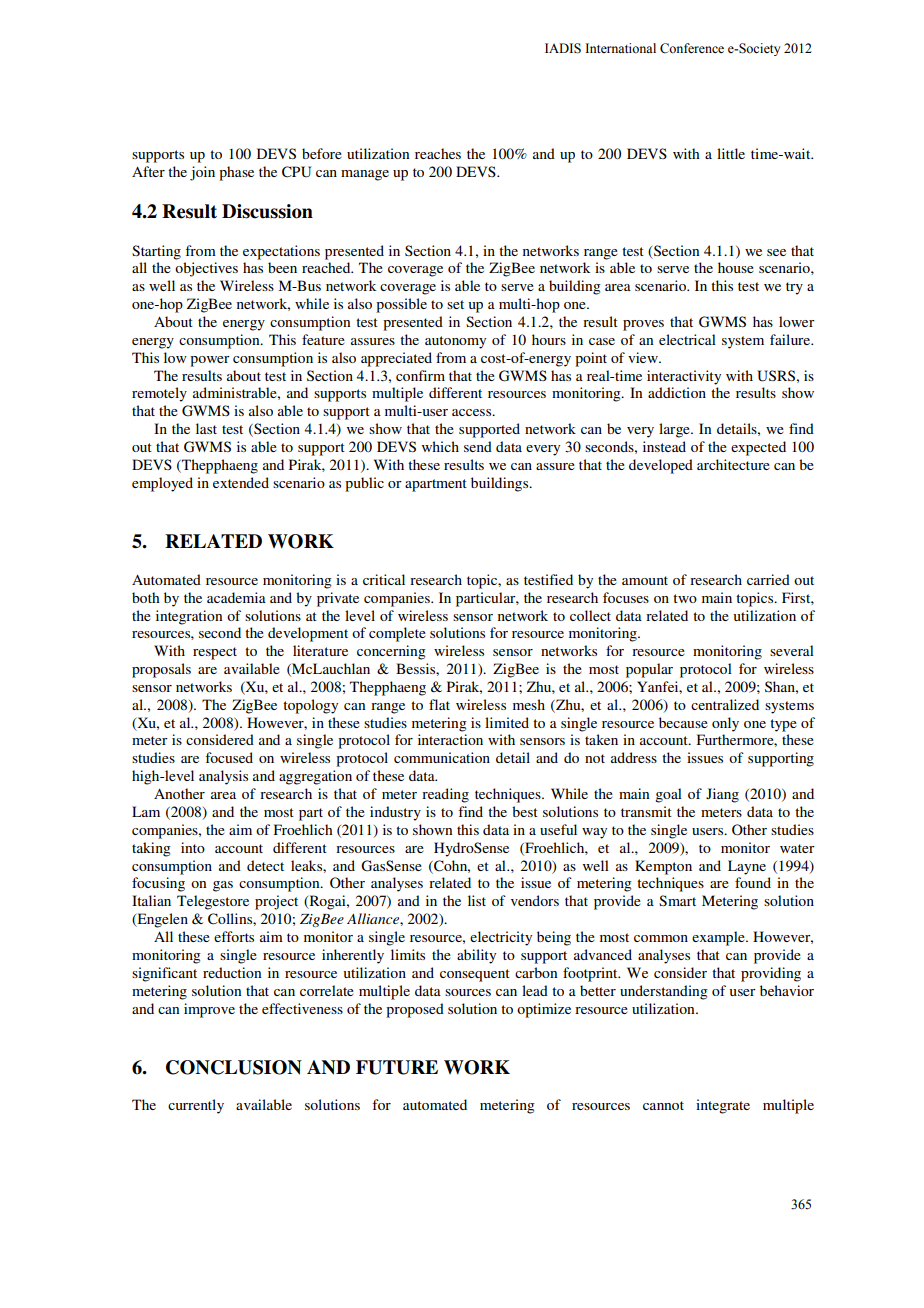 This document has width=924, height=1308. Describe the element at coordinates (438, 153) in the document. I see `reaches` at that location.
